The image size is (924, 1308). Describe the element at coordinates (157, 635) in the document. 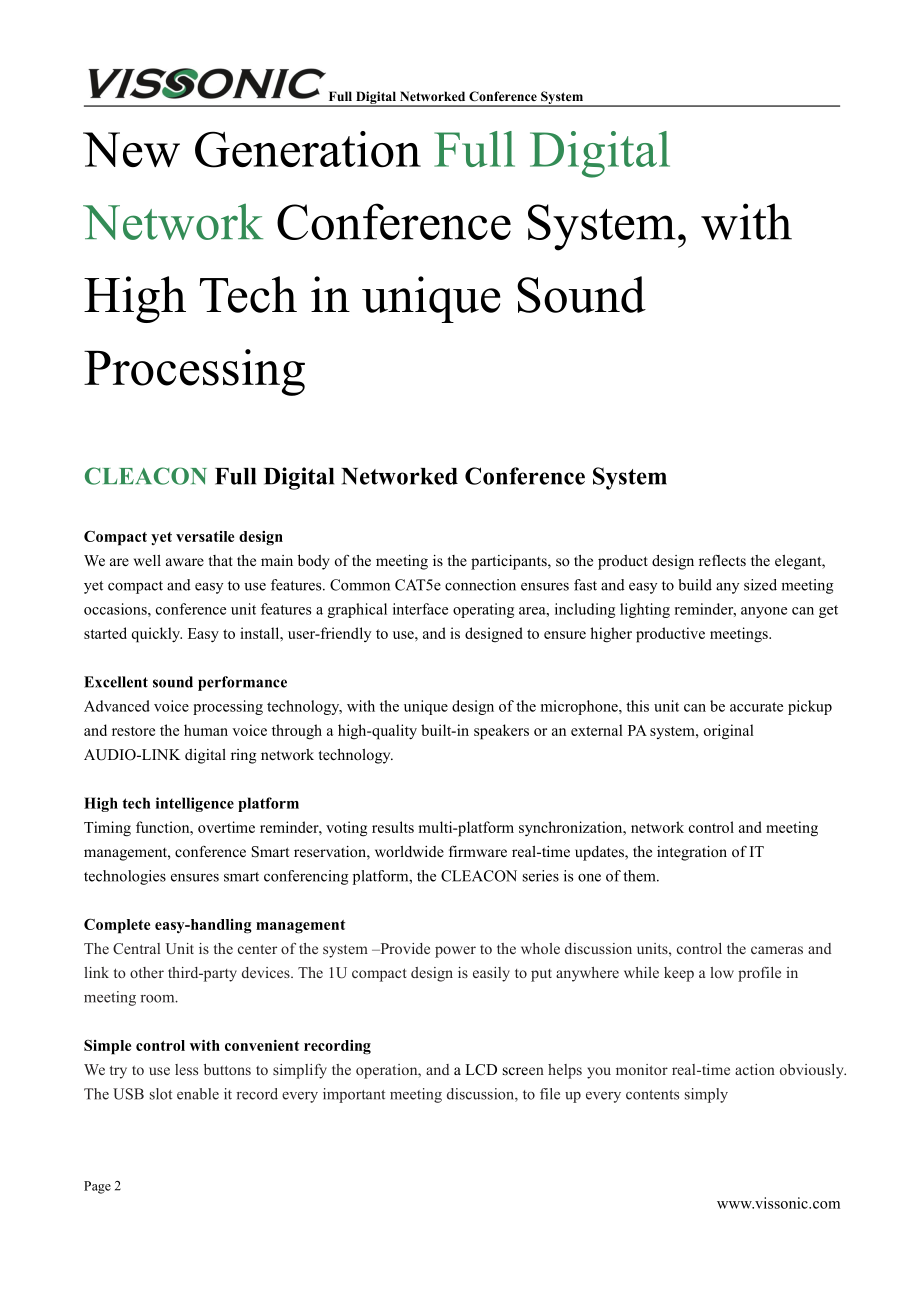

I see `quickly` at that location.
